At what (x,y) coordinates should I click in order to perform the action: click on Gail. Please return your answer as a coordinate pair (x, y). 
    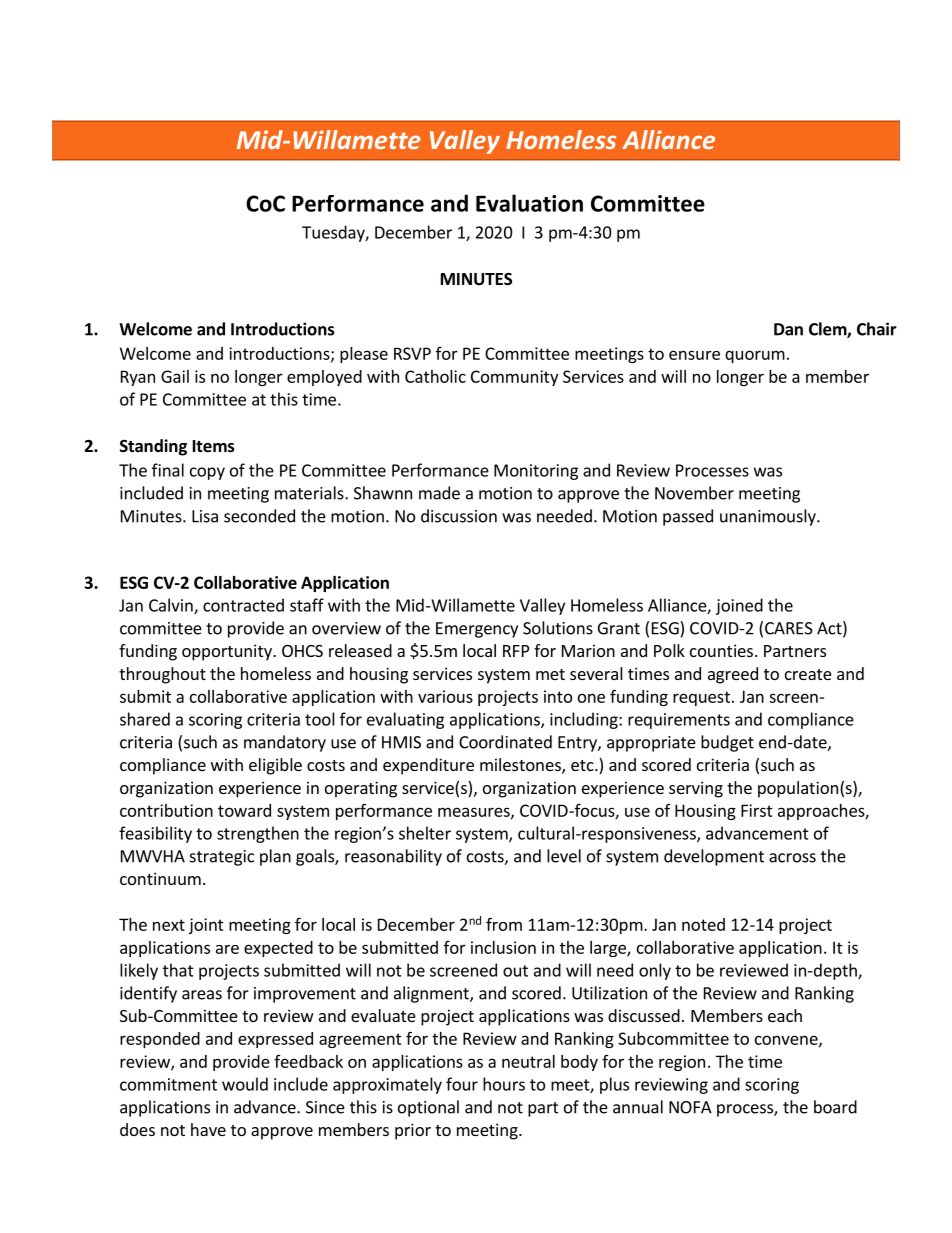
    Looking at the image, I should click on (175, 376).
